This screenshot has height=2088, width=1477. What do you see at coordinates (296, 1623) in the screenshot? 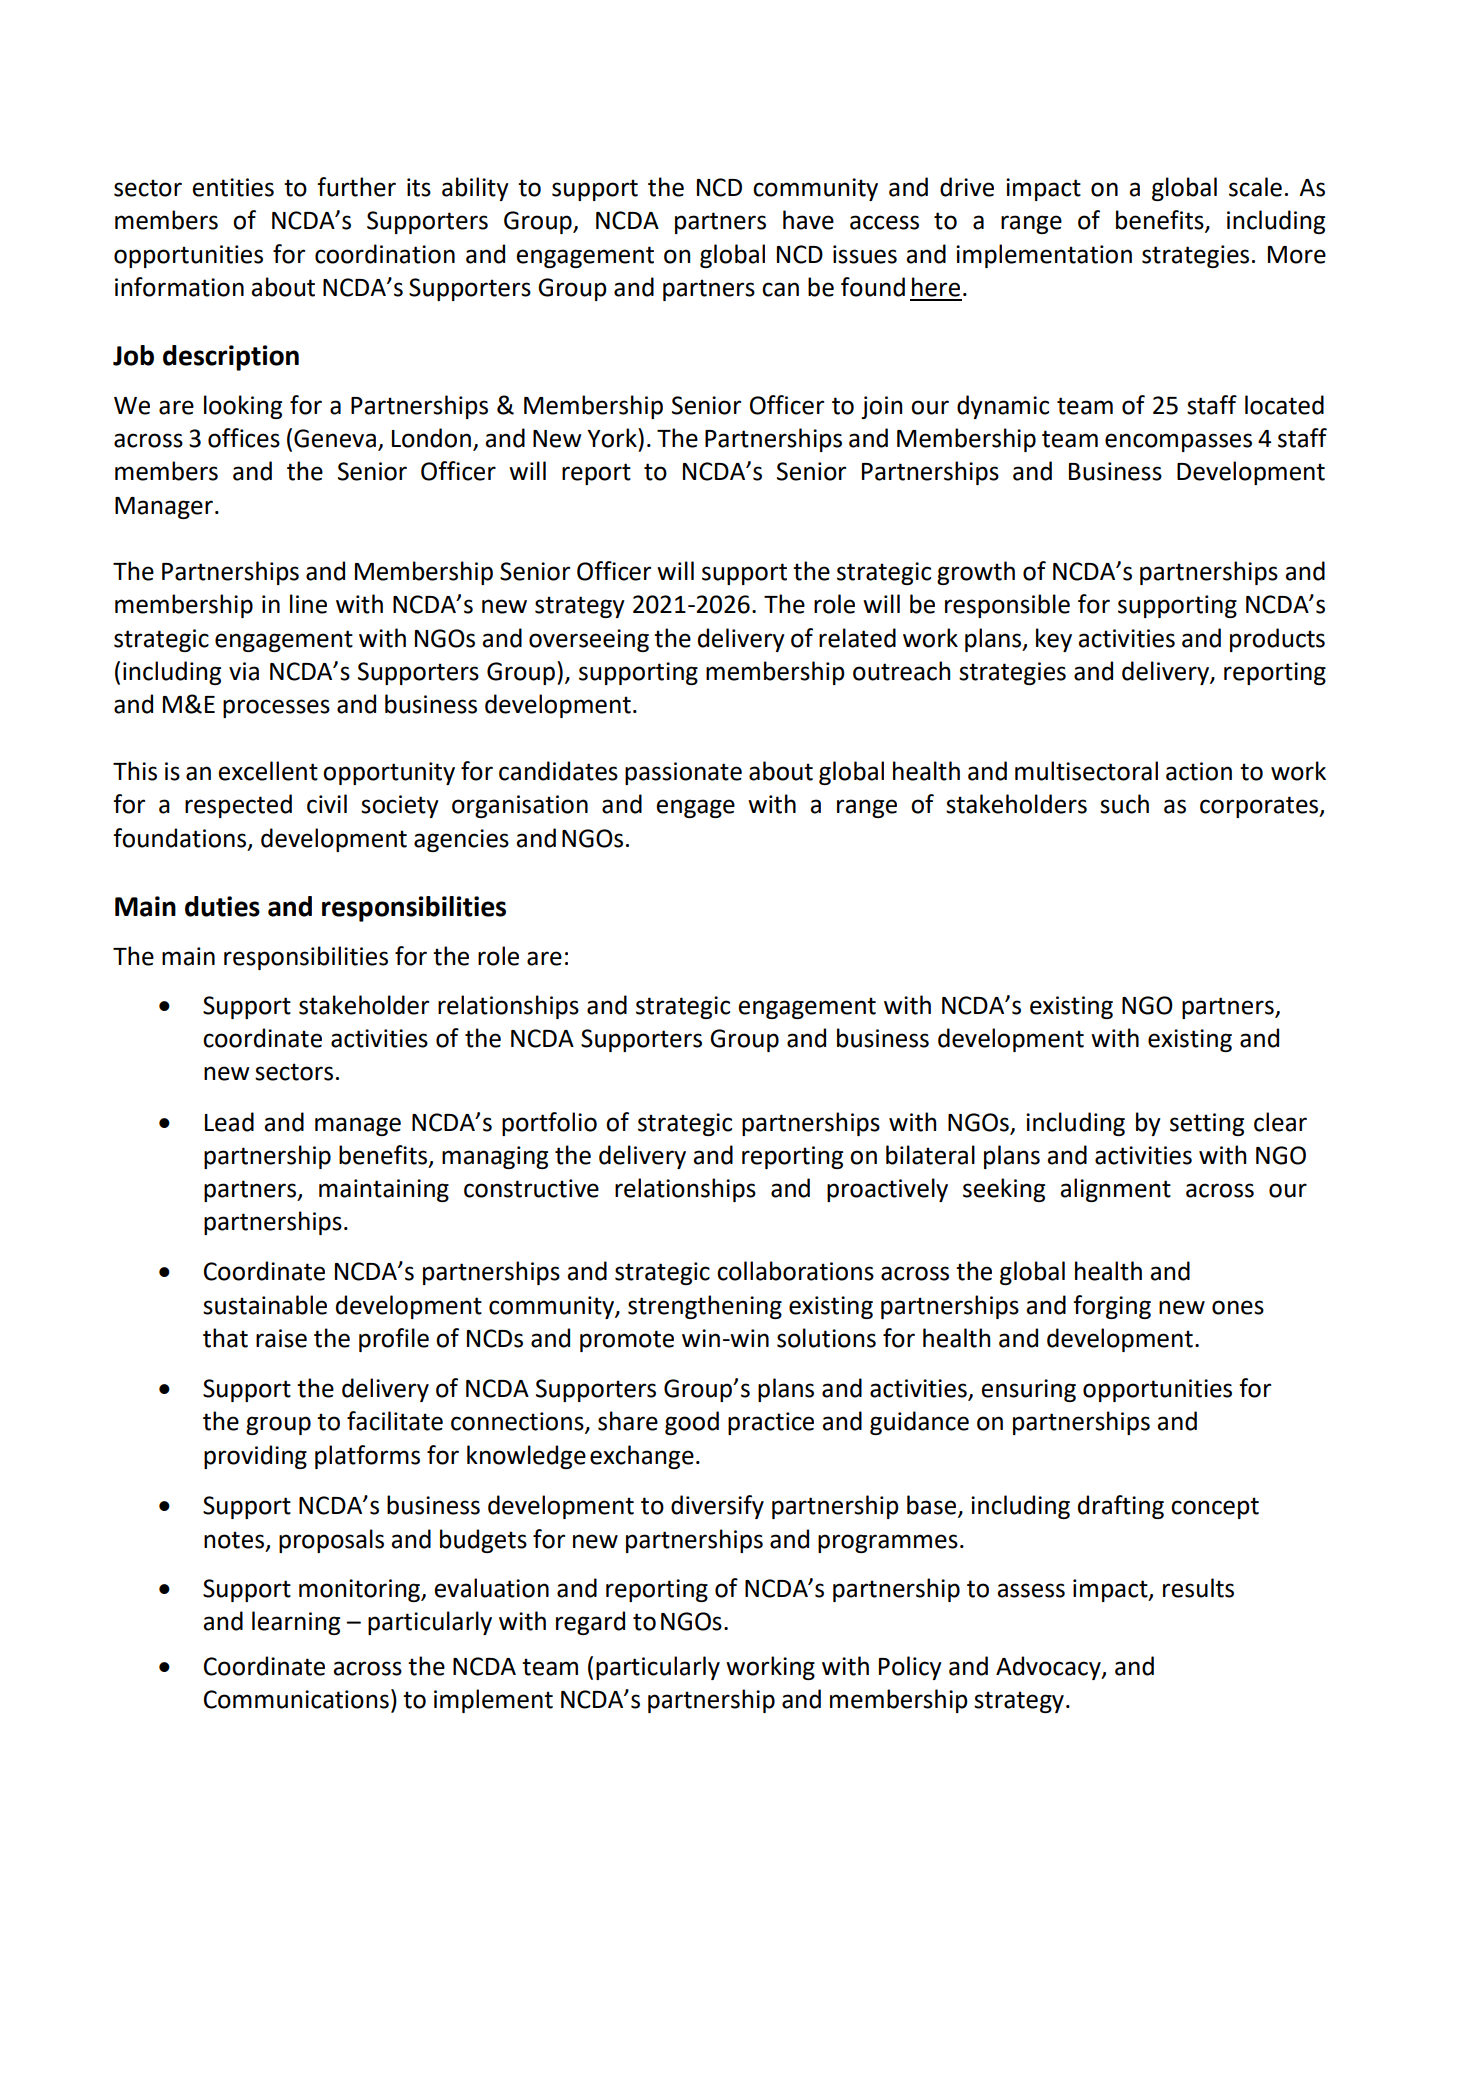
I see `learning` at bounding box center [296, 1623].
